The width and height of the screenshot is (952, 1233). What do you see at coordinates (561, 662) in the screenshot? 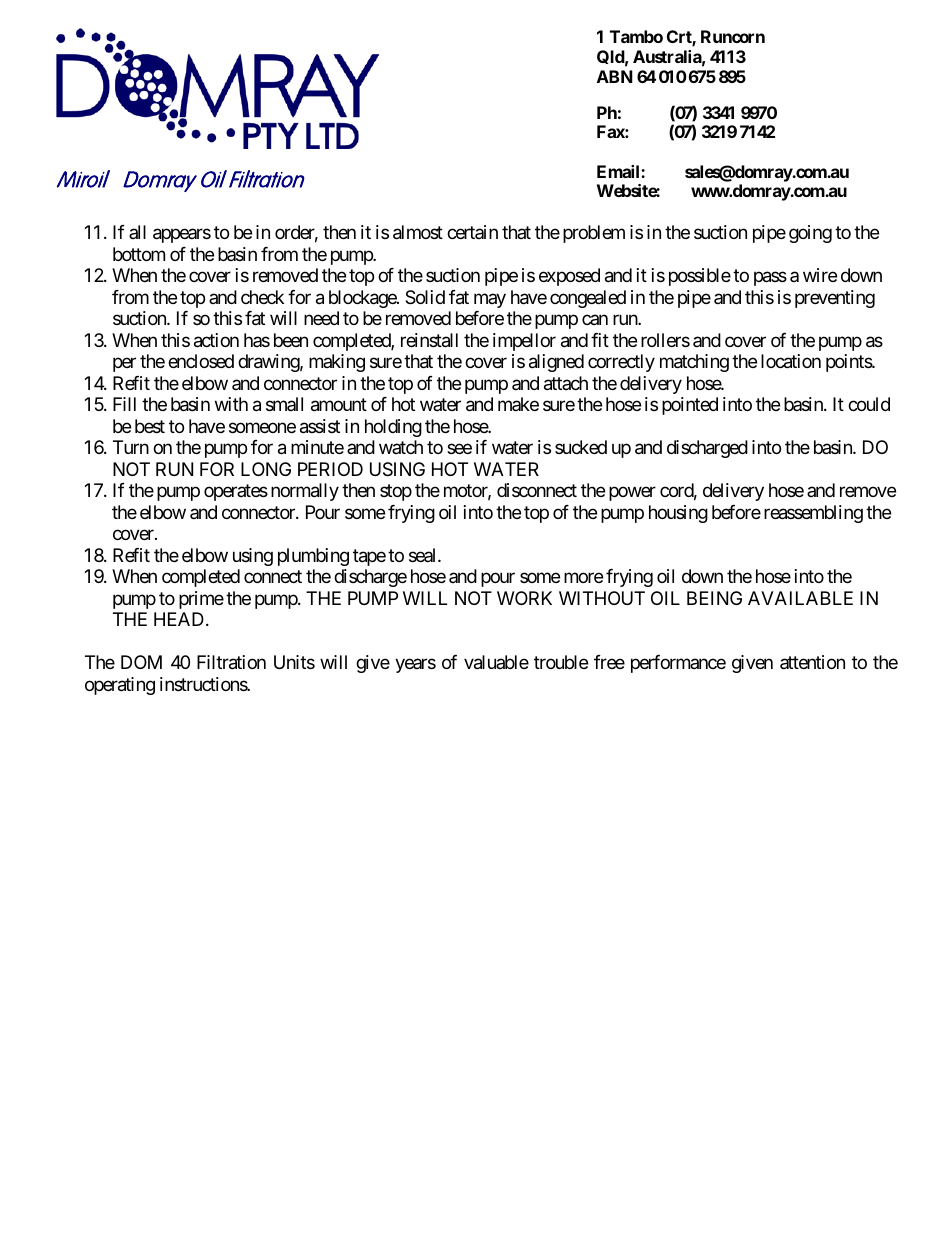
I see `trouble` at bounding box center [561, 662].
